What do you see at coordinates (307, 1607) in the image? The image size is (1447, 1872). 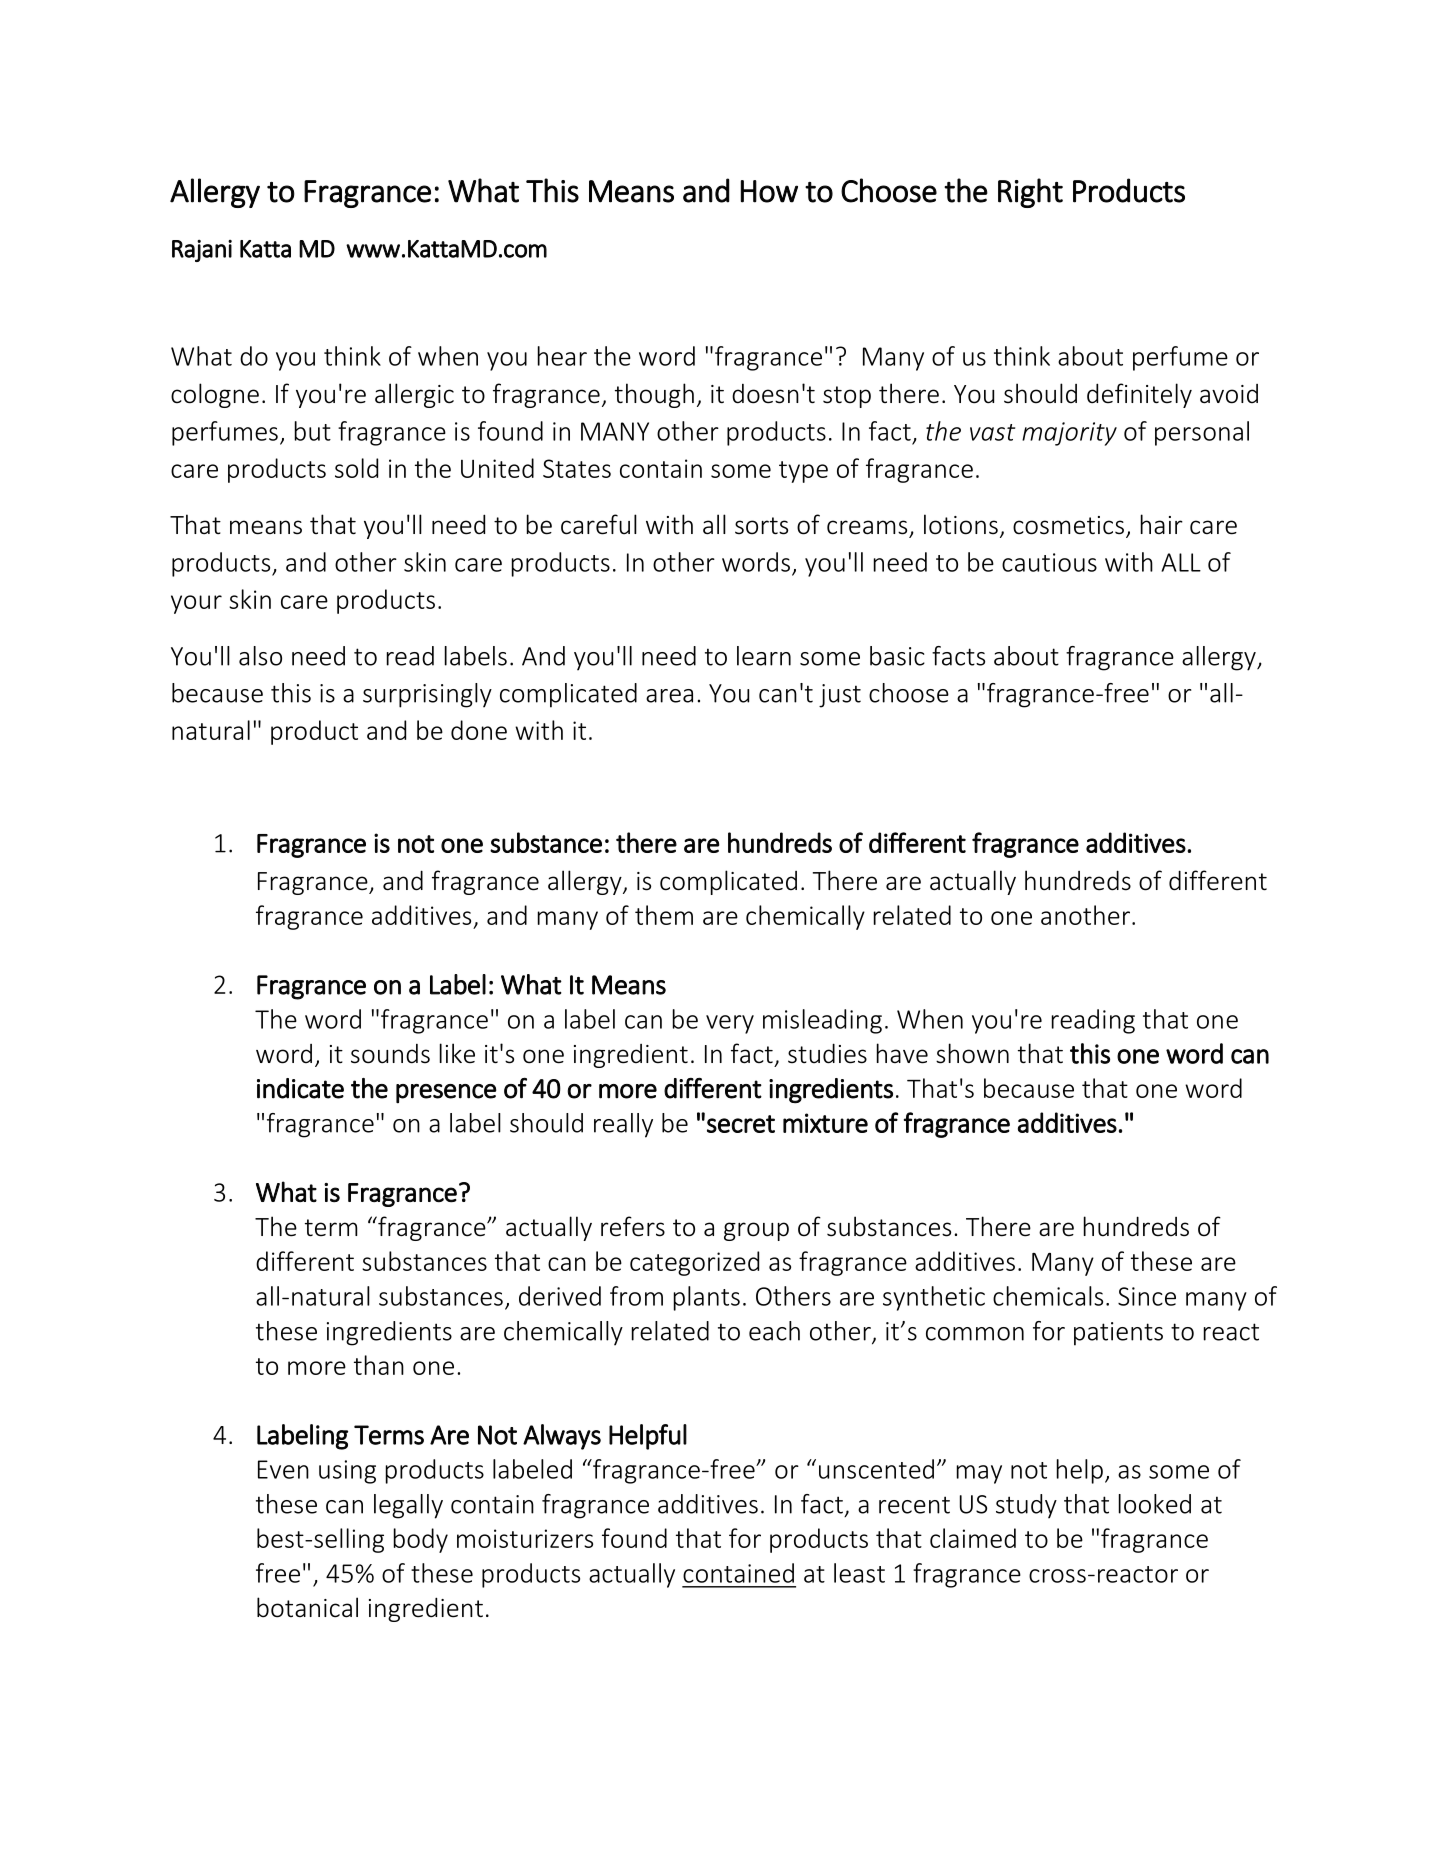 I see `botanical` at bounding box center [307, 1607].
